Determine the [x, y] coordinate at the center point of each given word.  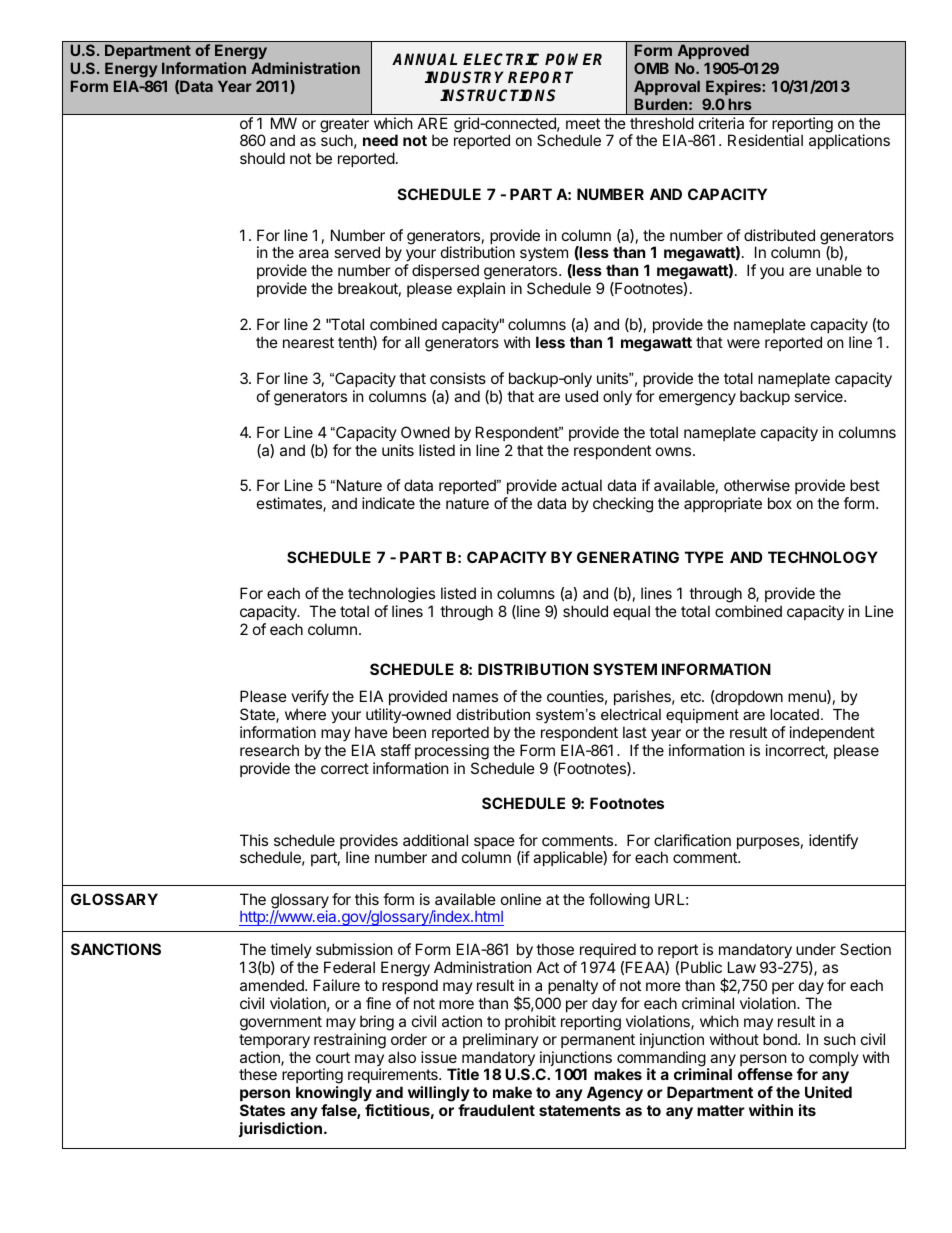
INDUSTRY [464, 77]
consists [458, 378]
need [380, 140]
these [258, 1074]
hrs [740, 104]
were [743, 343]
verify [310, 699]
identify [833, 841]
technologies [391, 595]
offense [765, 1074]
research [269, 750]
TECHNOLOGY [823, 557]
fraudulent [496, 1110]
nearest [308, 342]
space [494, 844]
